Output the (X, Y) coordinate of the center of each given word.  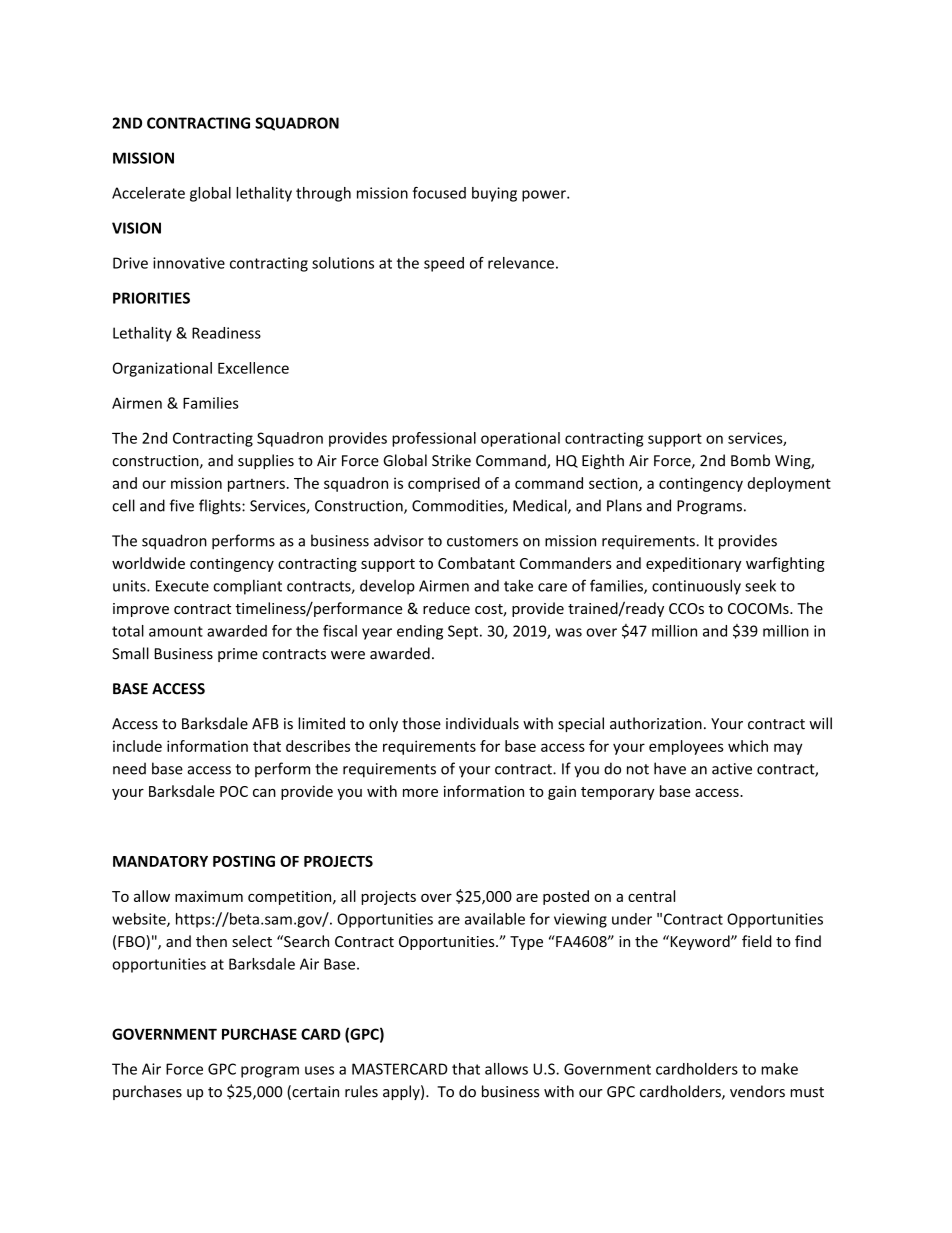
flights (221, 507)
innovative (189, 263)
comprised (444, 484)
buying (494, 194)
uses (319, 1070)
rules (361, 1091)
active (732, 769)
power (545, 196)
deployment (789, 484)
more (420, 792)
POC (234, 791)
